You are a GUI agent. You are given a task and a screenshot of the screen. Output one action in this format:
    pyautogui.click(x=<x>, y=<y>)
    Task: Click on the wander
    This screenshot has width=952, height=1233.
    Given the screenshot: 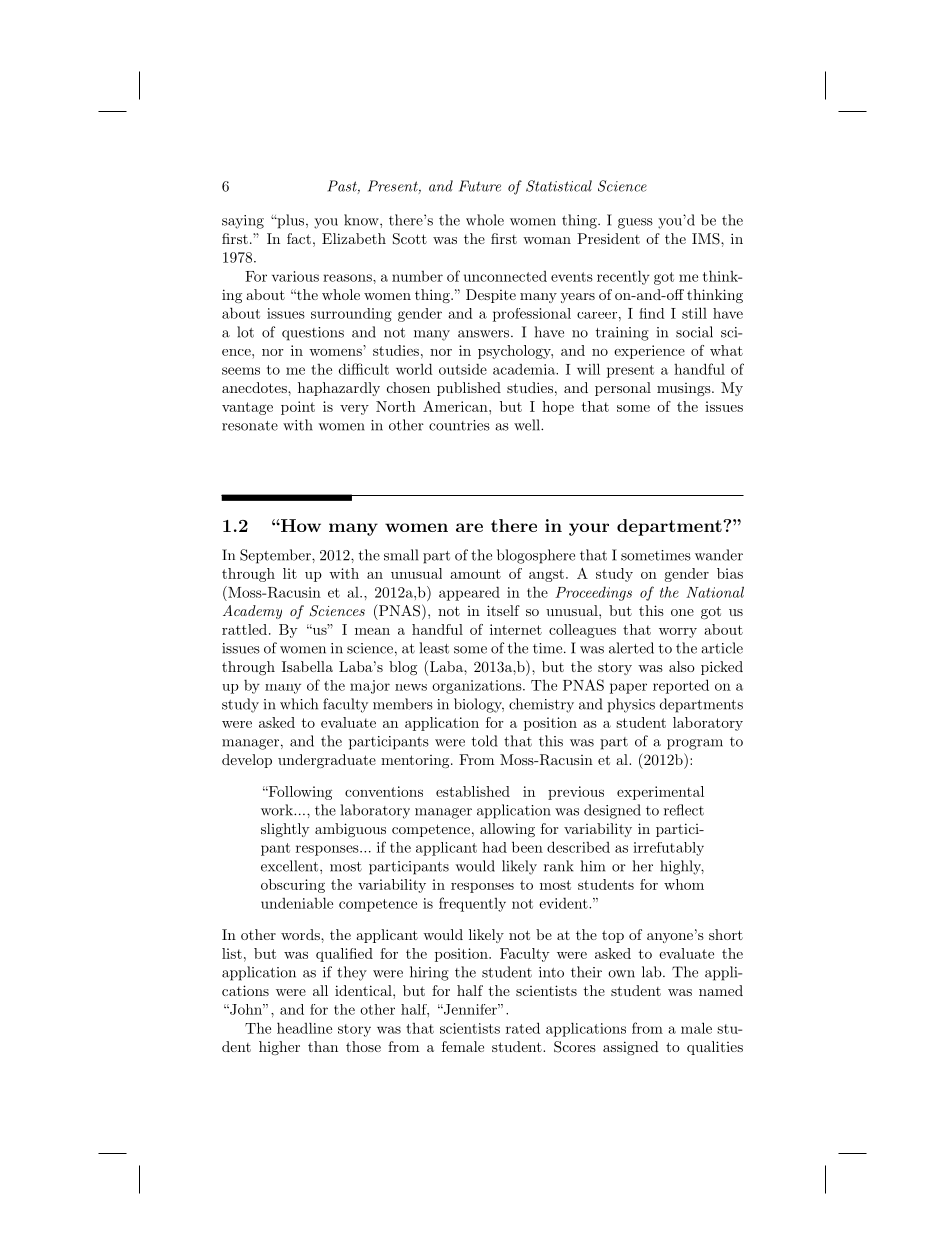 What is the action you would take?
    pyautogui.click(x=719, y=555)
